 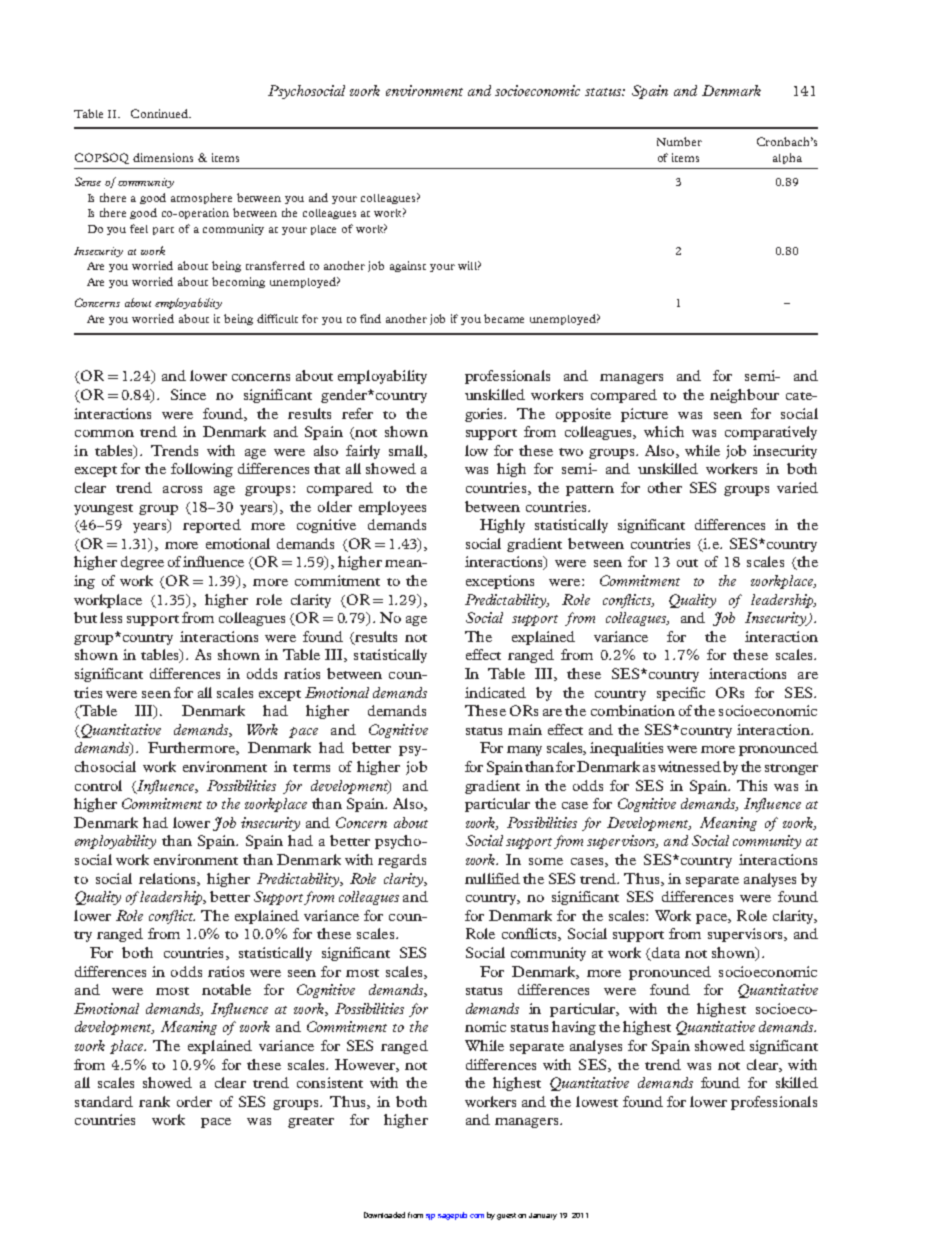 I want to click on less, so click(x=111, y=617).
